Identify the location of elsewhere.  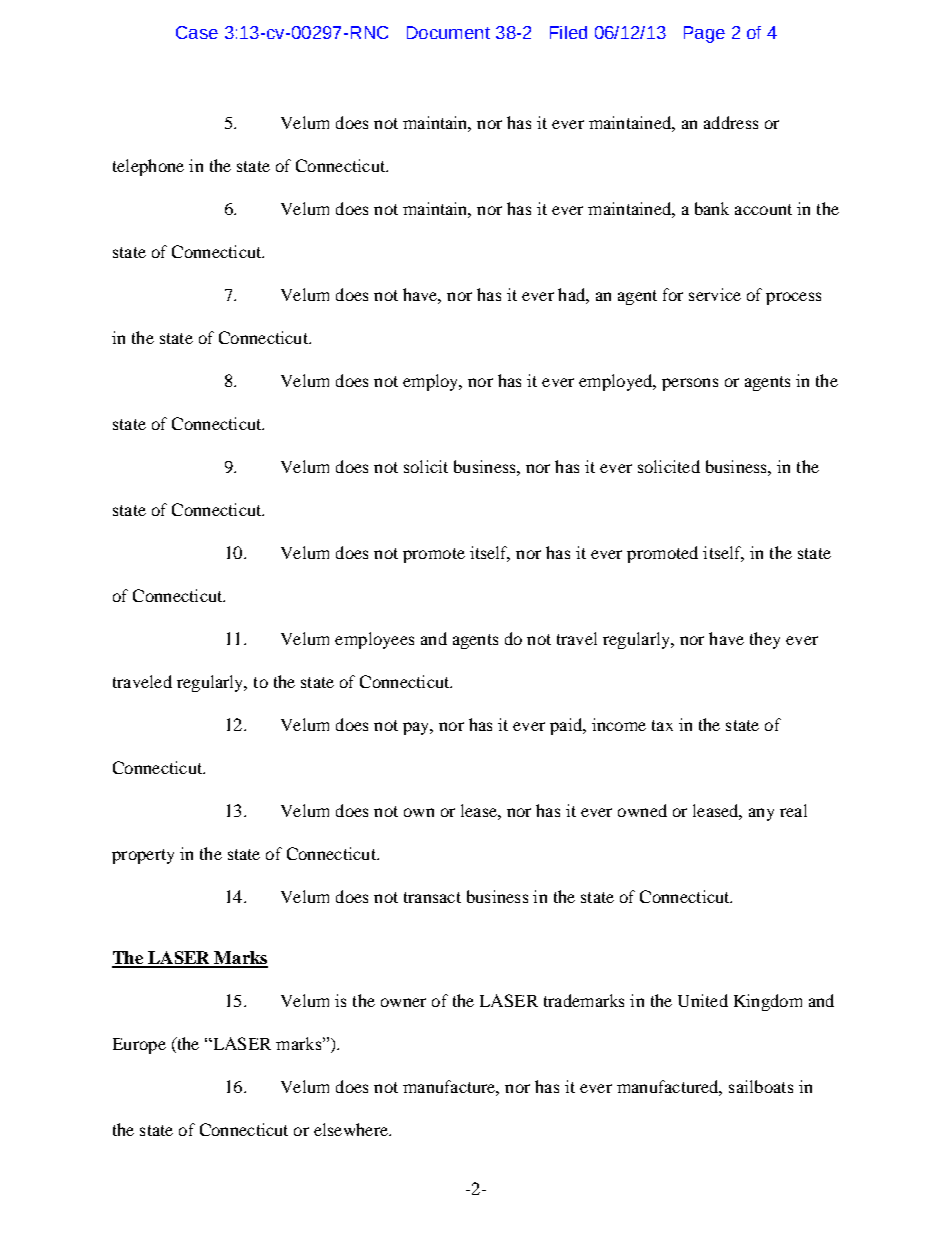
(352, 1129).
